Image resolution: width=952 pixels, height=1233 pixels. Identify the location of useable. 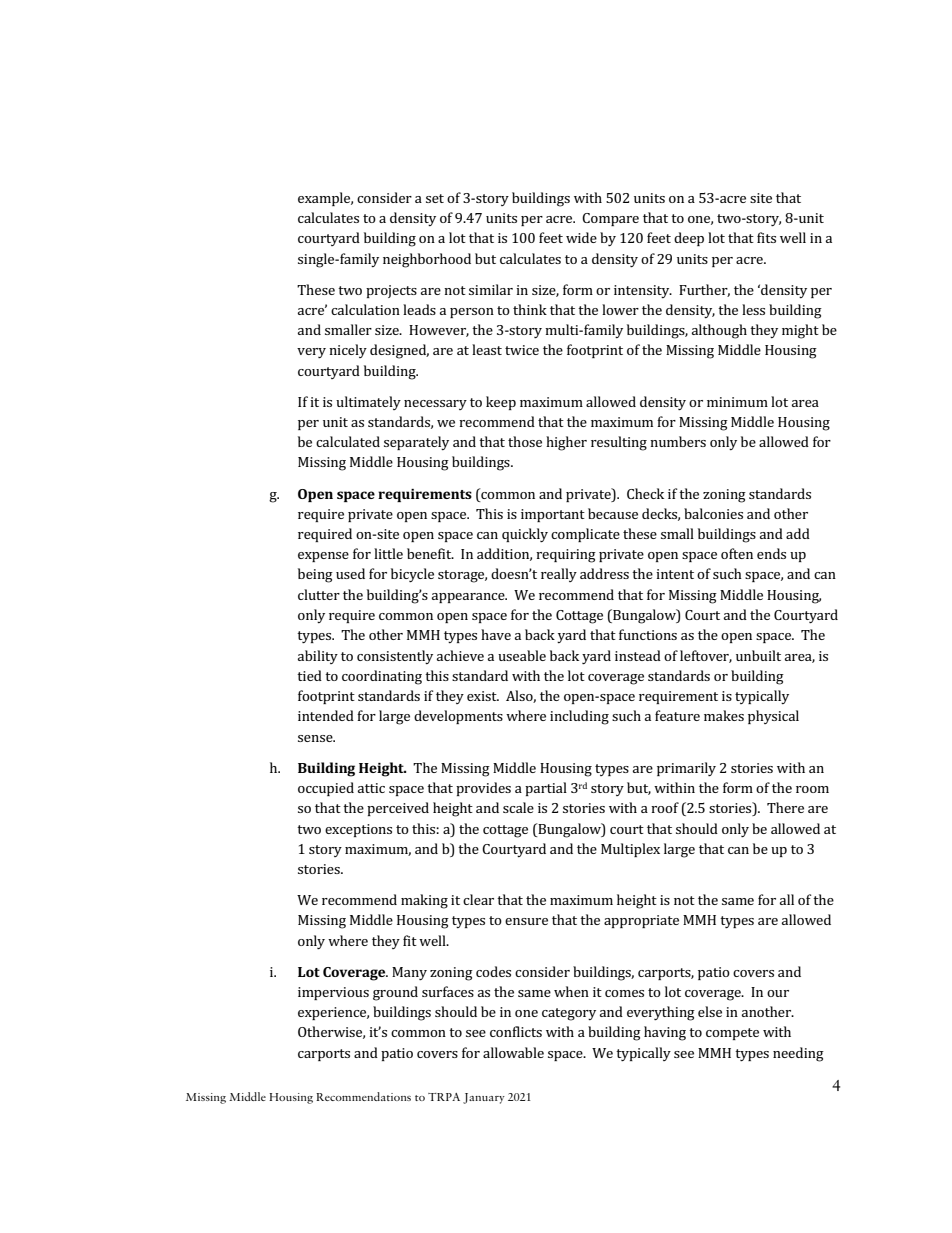
(522, 655).
